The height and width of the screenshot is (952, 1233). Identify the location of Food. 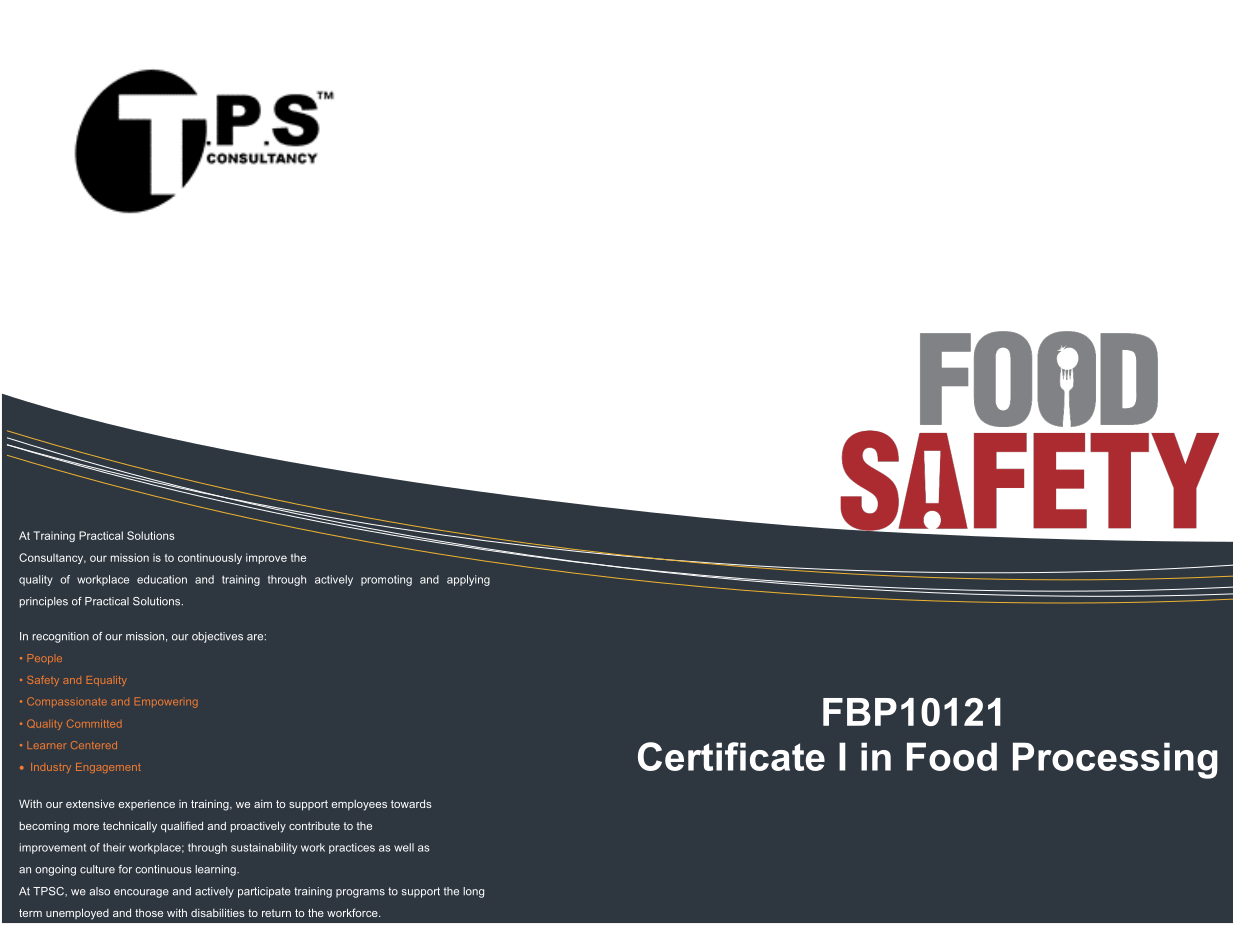
(952, 756).
